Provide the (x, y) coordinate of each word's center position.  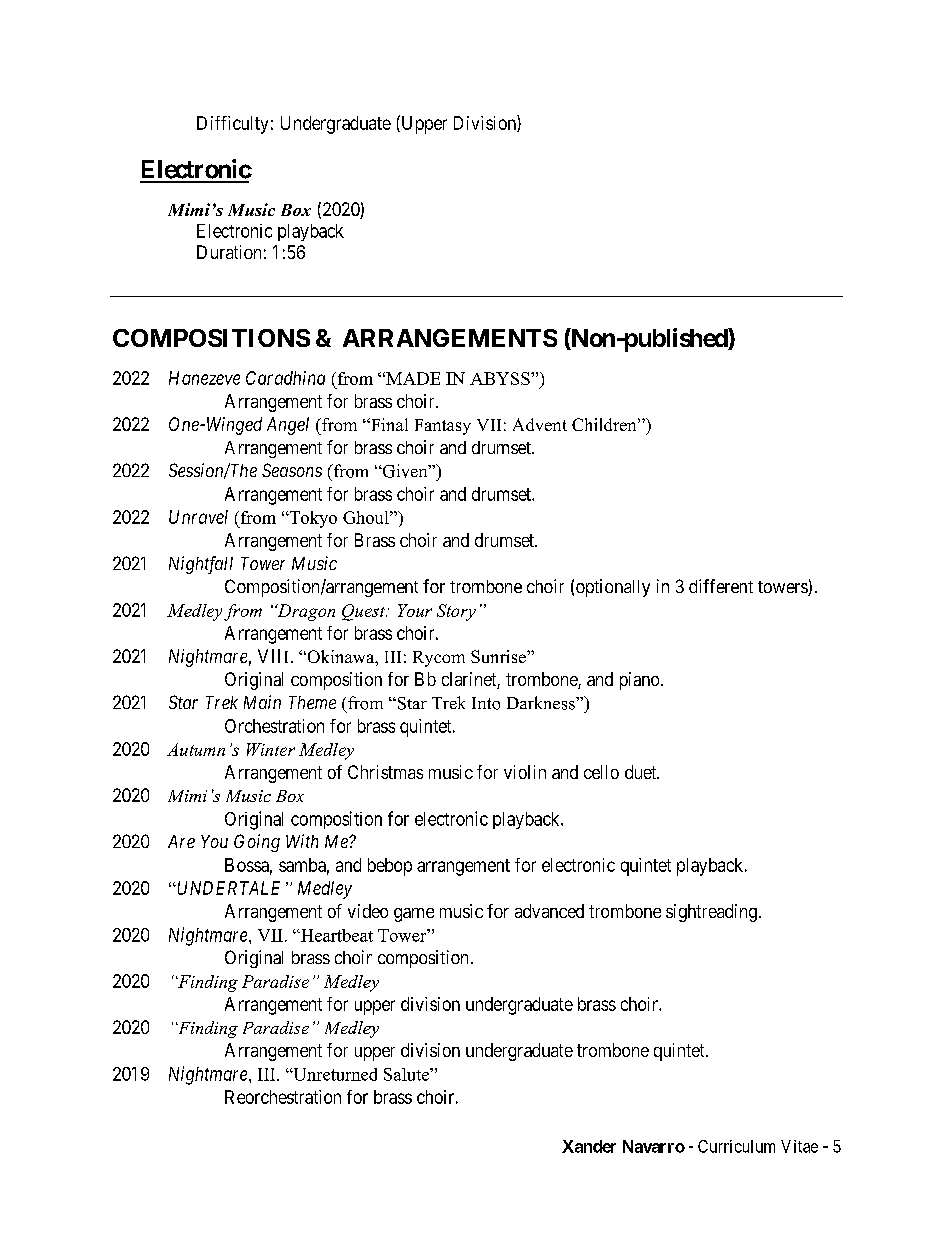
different (721, 586)
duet (642, 772)
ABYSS (501, 378)
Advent (540, 424)
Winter (271, 749)
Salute (407, 1074)
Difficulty (232, 125)
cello (601, 772)
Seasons (292, 470)
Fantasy (443, 427)
